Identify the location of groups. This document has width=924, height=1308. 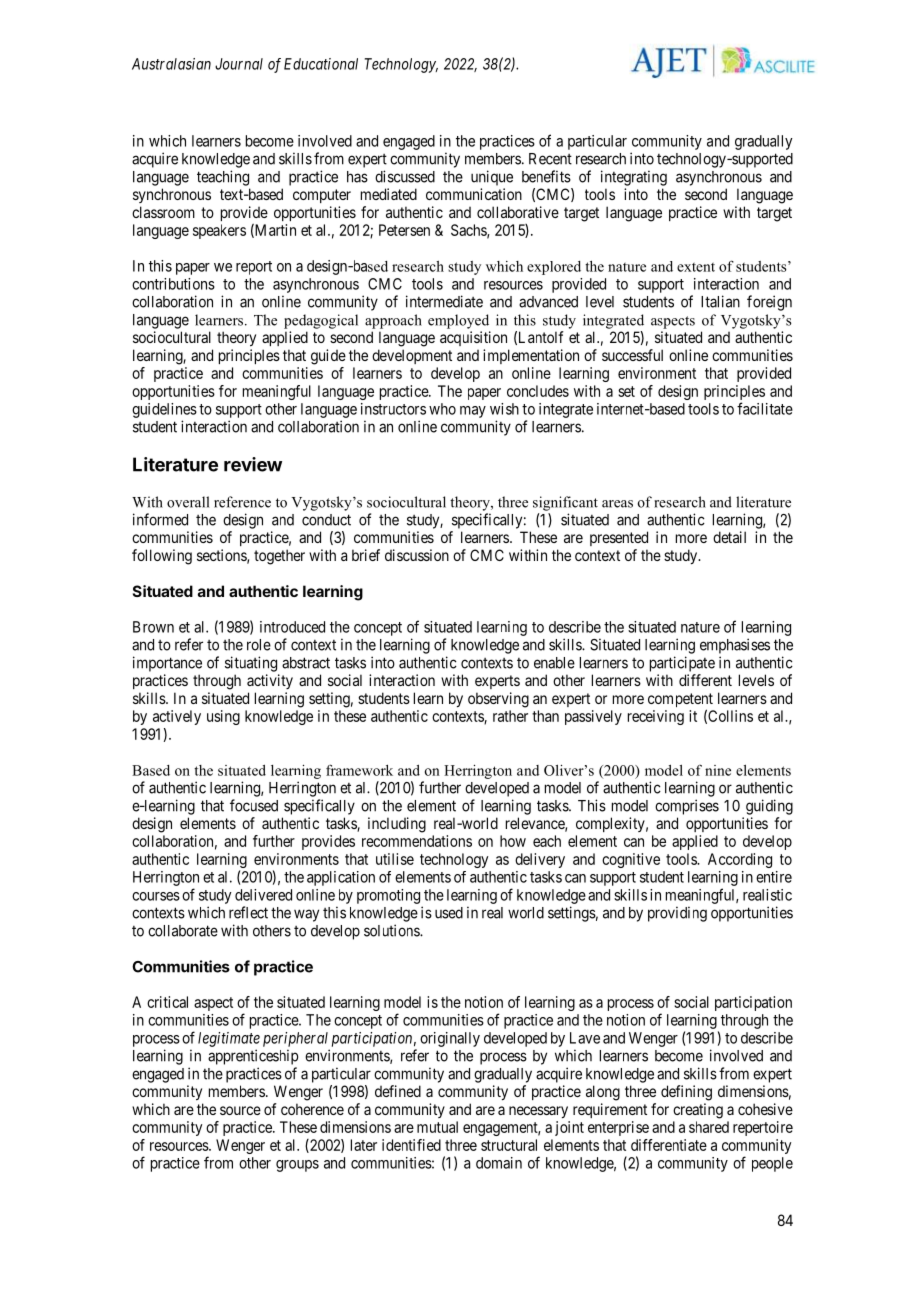
(297, 1166).
